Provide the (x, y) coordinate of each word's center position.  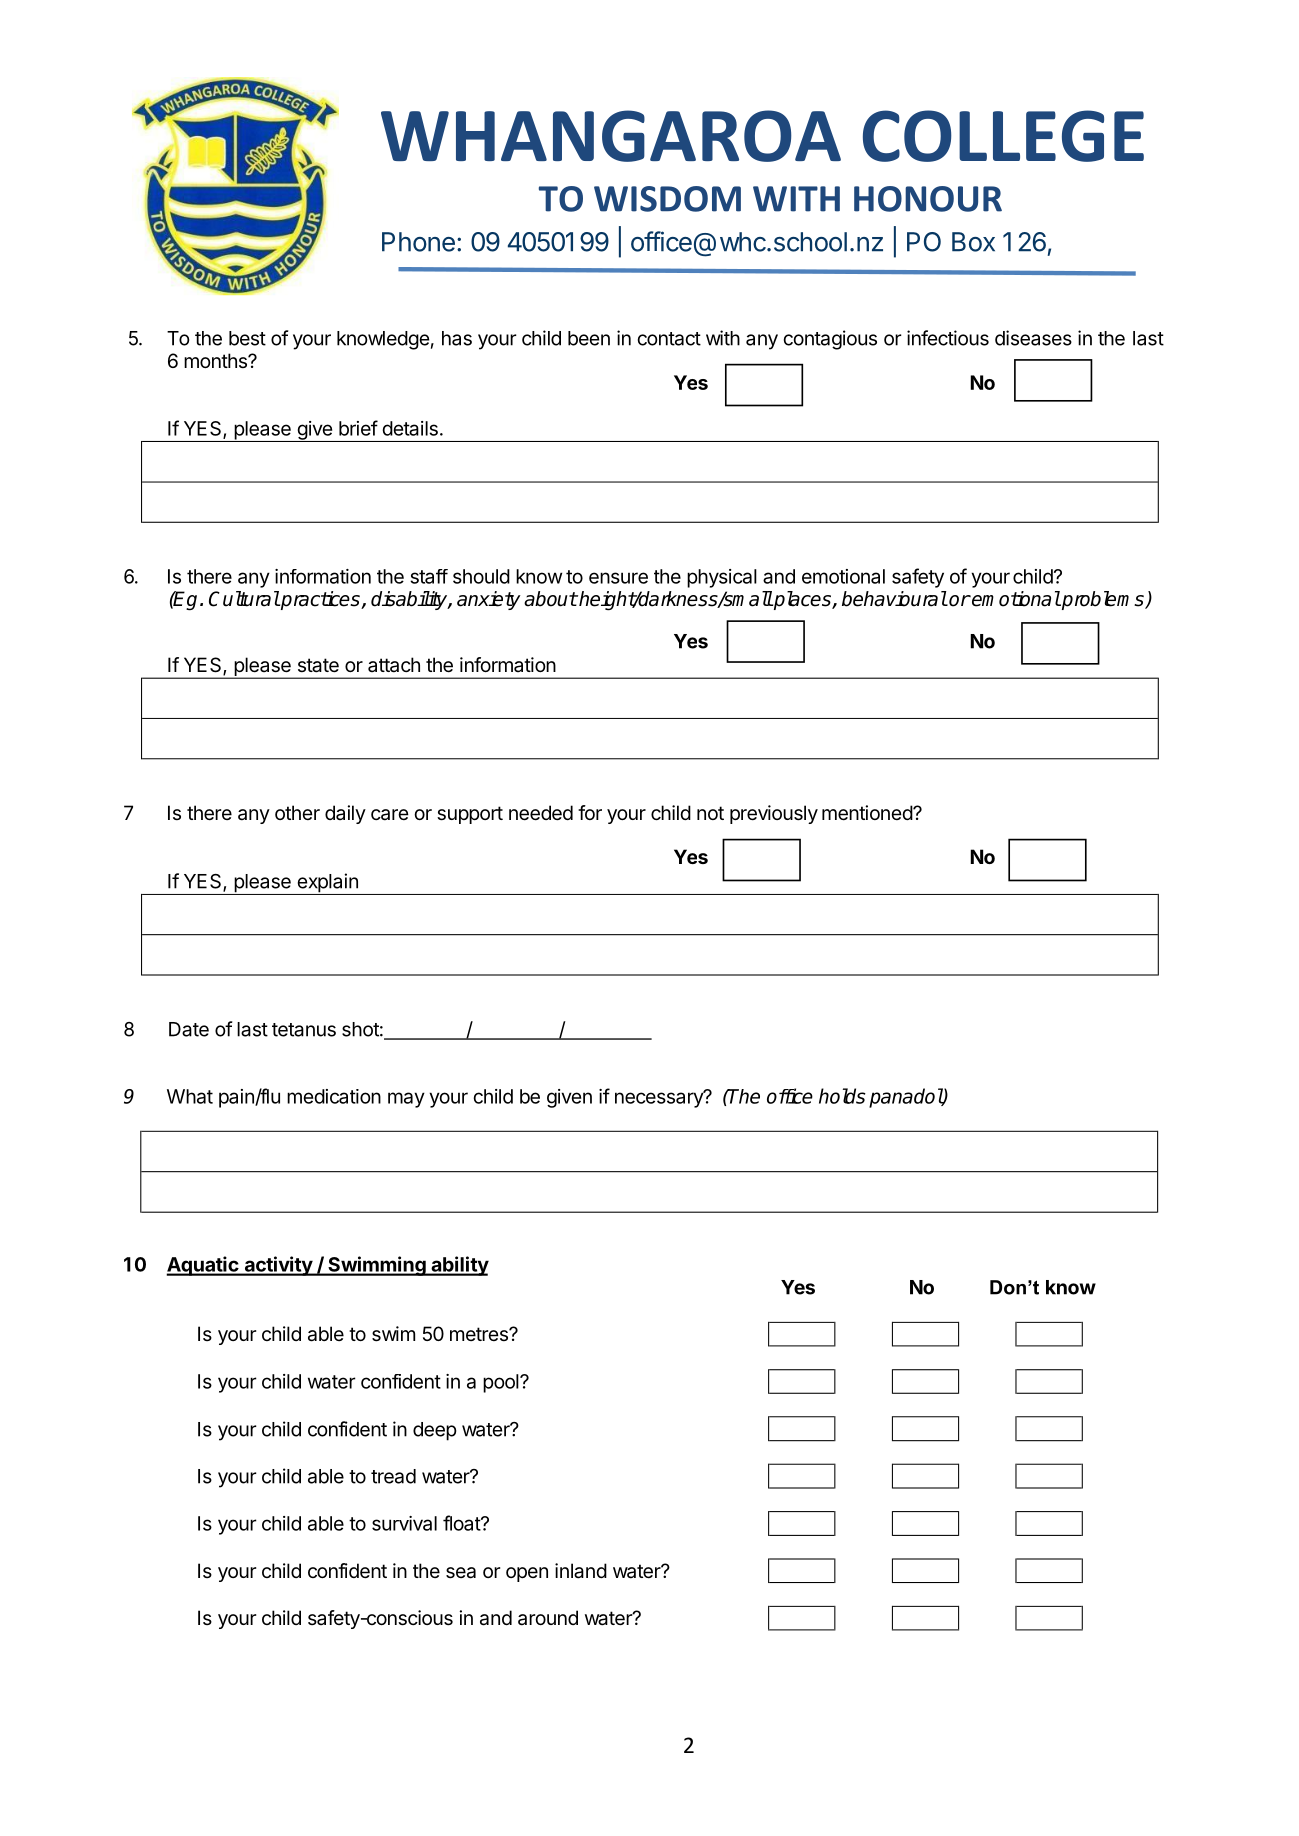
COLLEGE (1003, 136)
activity (278, 1266)
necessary (660, 1099)
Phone (418, 242)
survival (404, 1523)
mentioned (868, 813)
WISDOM (667, 199)
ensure (618, 578)
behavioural (894, 599)
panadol (906, 1098)
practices (320, 600)
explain (327, 884)
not (710, 813)
